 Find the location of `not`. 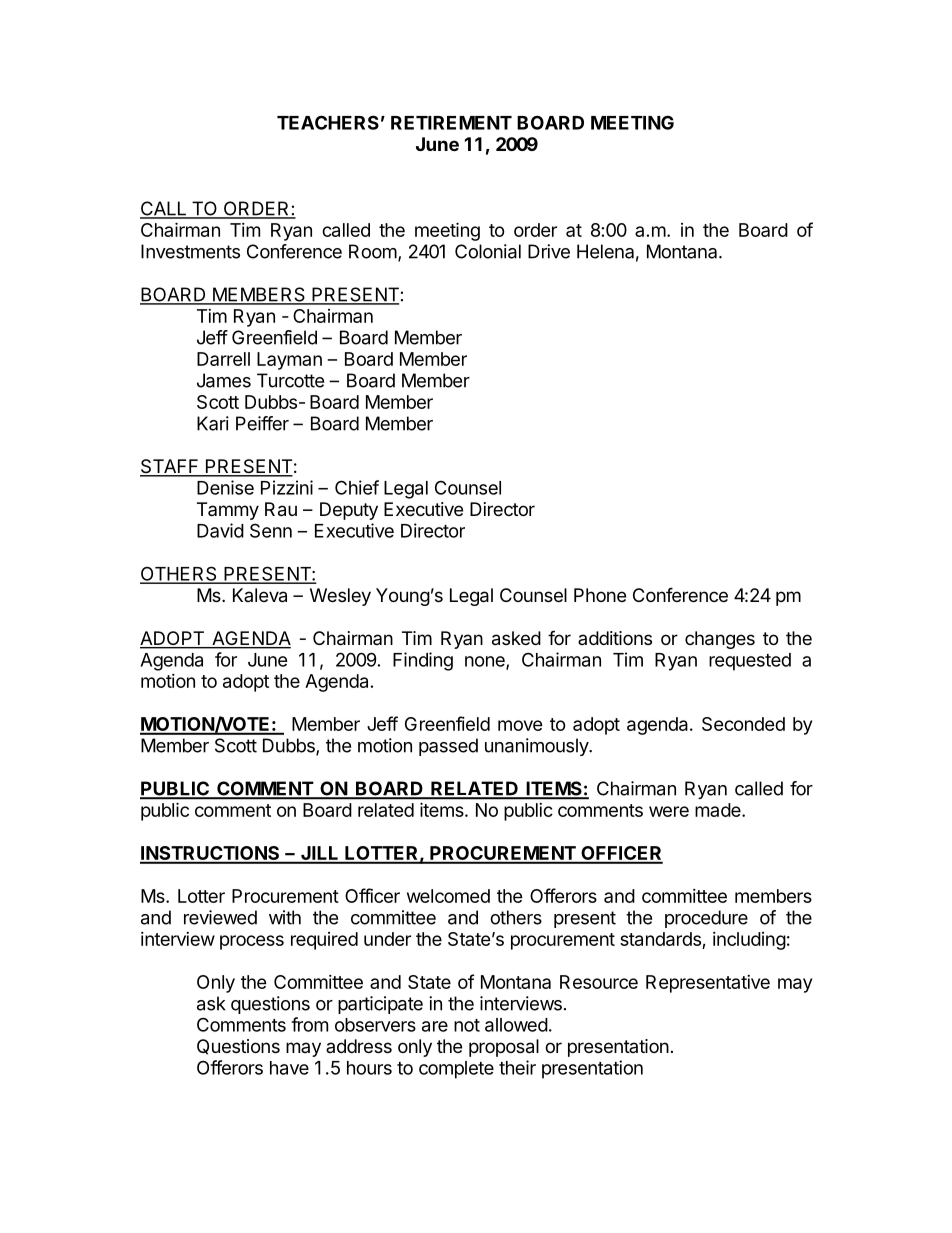

not is located at coordinates (467, 1025).
